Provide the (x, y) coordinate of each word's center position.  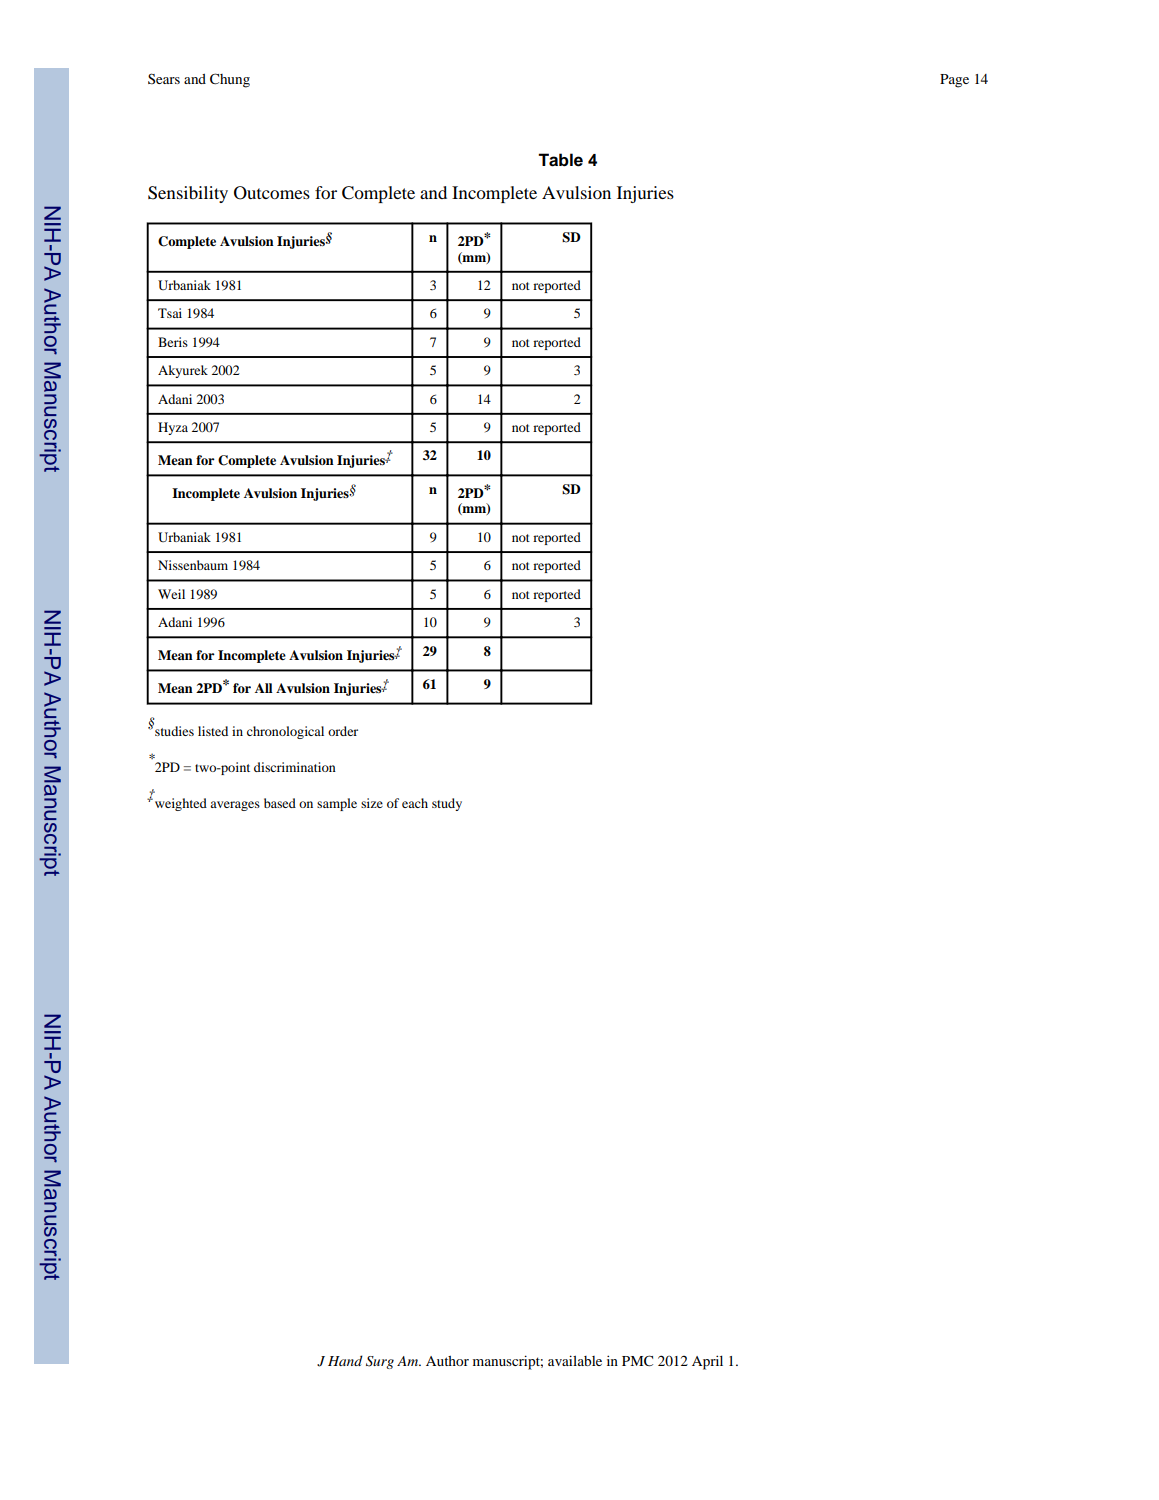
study (447, 804)
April (707, 1362)
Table (560, 160)
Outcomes (272, 193)
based (280, 803)
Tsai (170, 313)
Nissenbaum (193, 565)
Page (954, 81)
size (372, 803)
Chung (230, 80)
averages (235, 806)
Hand (345, 1360)
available (575, 1360)
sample (337, 804)
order (343, 731)
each (415, 803)
